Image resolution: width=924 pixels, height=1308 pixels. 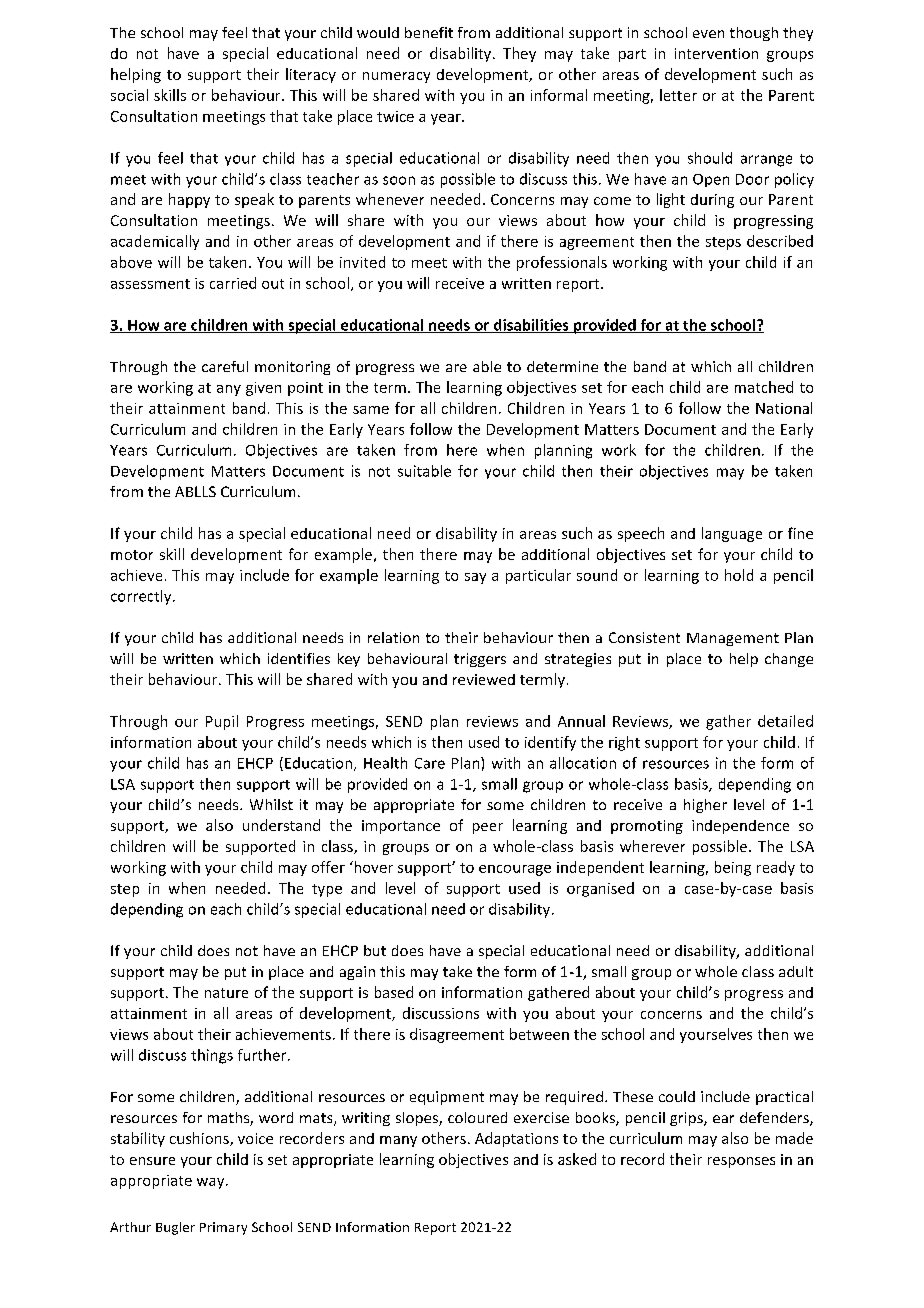 I want to click on benefit, so click(x=429, y=32).
